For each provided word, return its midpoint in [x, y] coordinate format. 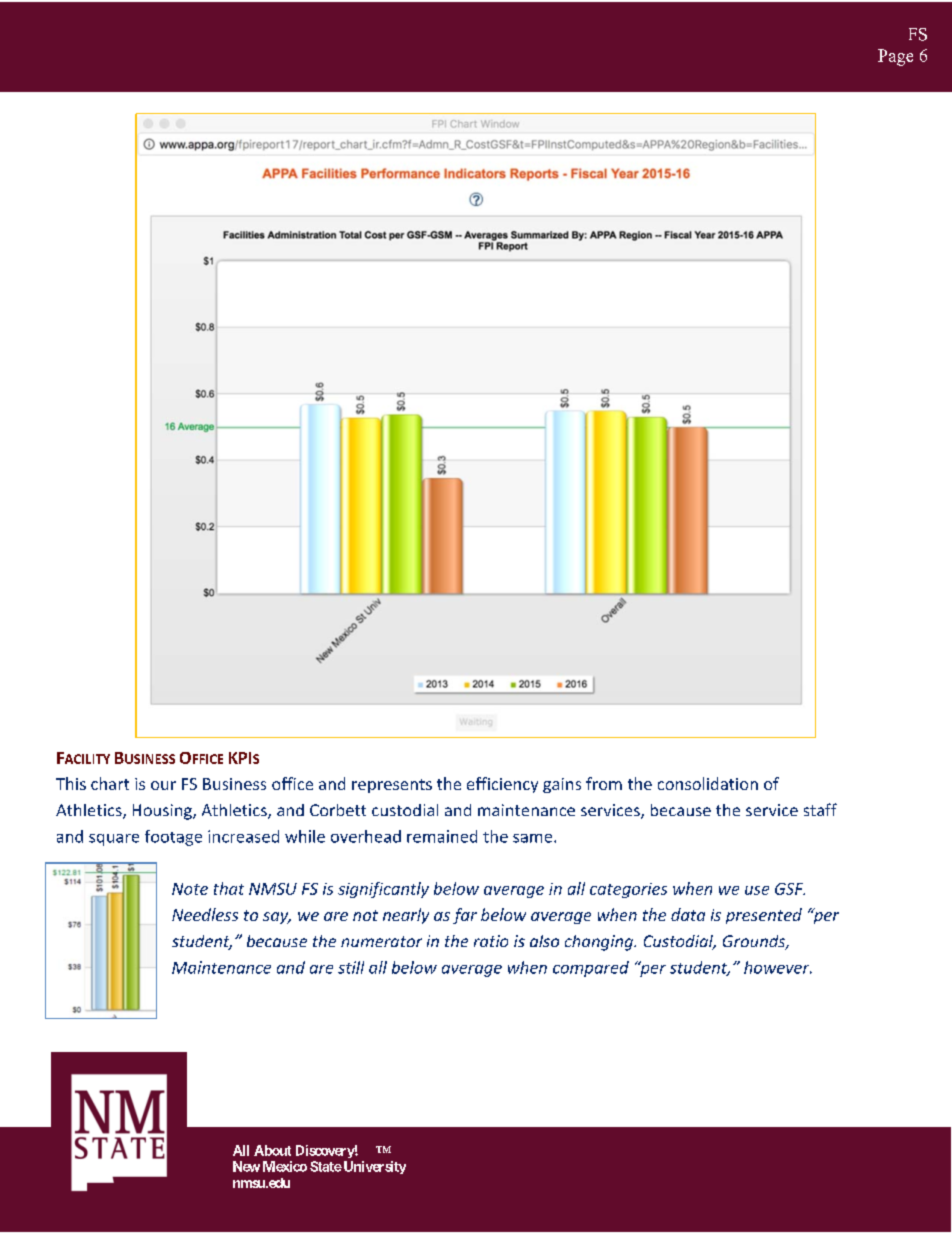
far [465, 916]
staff [820, 809]
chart [110, 783]
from [604, 783]
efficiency [502, 785]
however [778, 967]
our [163, 785]
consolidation [708, 783]
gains [562, 785]
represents [392, 786]
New [246, 1166]
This [71, 783]
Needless [205, 914]
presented [764, 916]
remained [442, 836]
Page [895, 57]
